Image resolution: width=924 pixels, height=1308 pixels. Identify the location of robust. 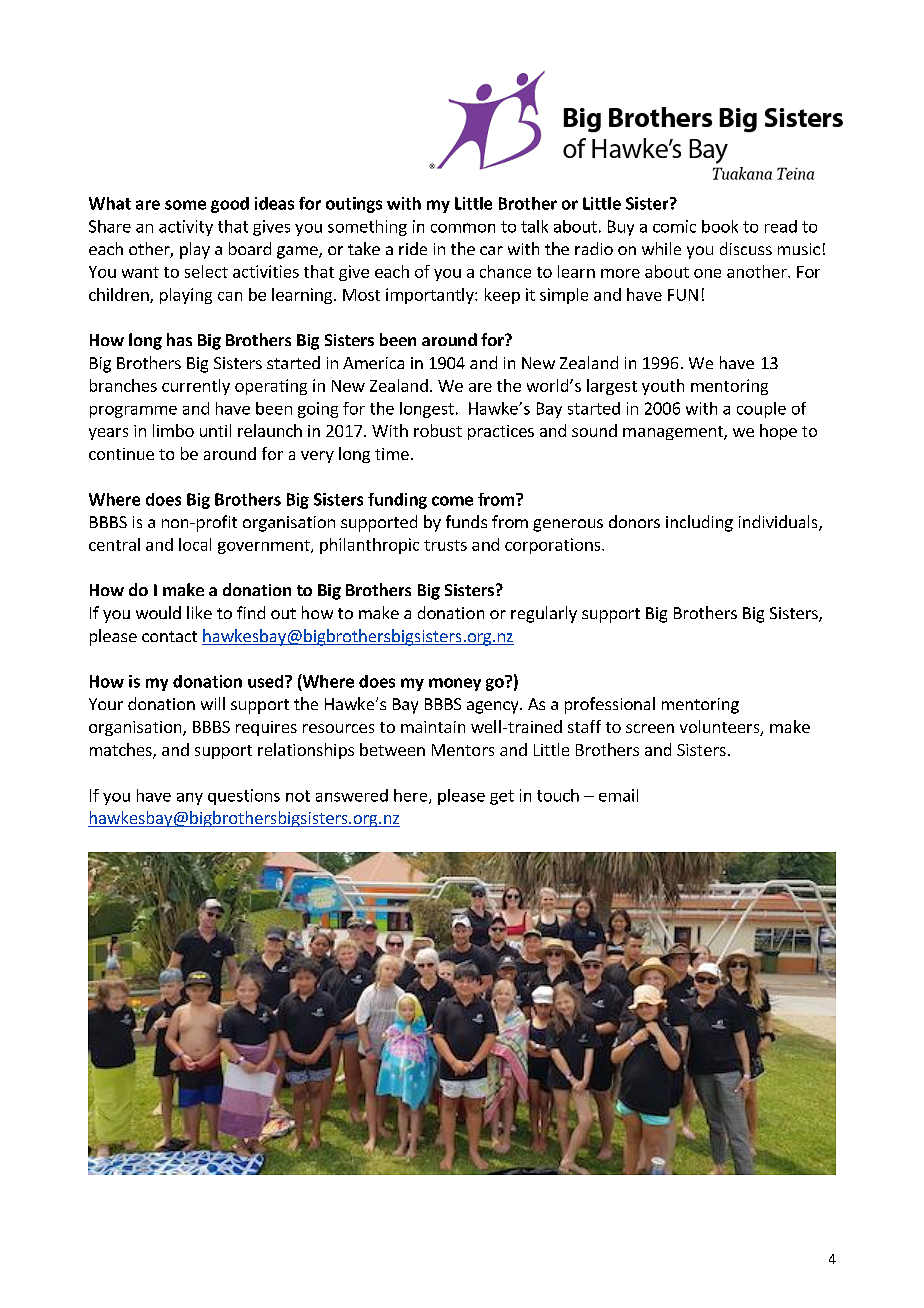
(438, 430).
